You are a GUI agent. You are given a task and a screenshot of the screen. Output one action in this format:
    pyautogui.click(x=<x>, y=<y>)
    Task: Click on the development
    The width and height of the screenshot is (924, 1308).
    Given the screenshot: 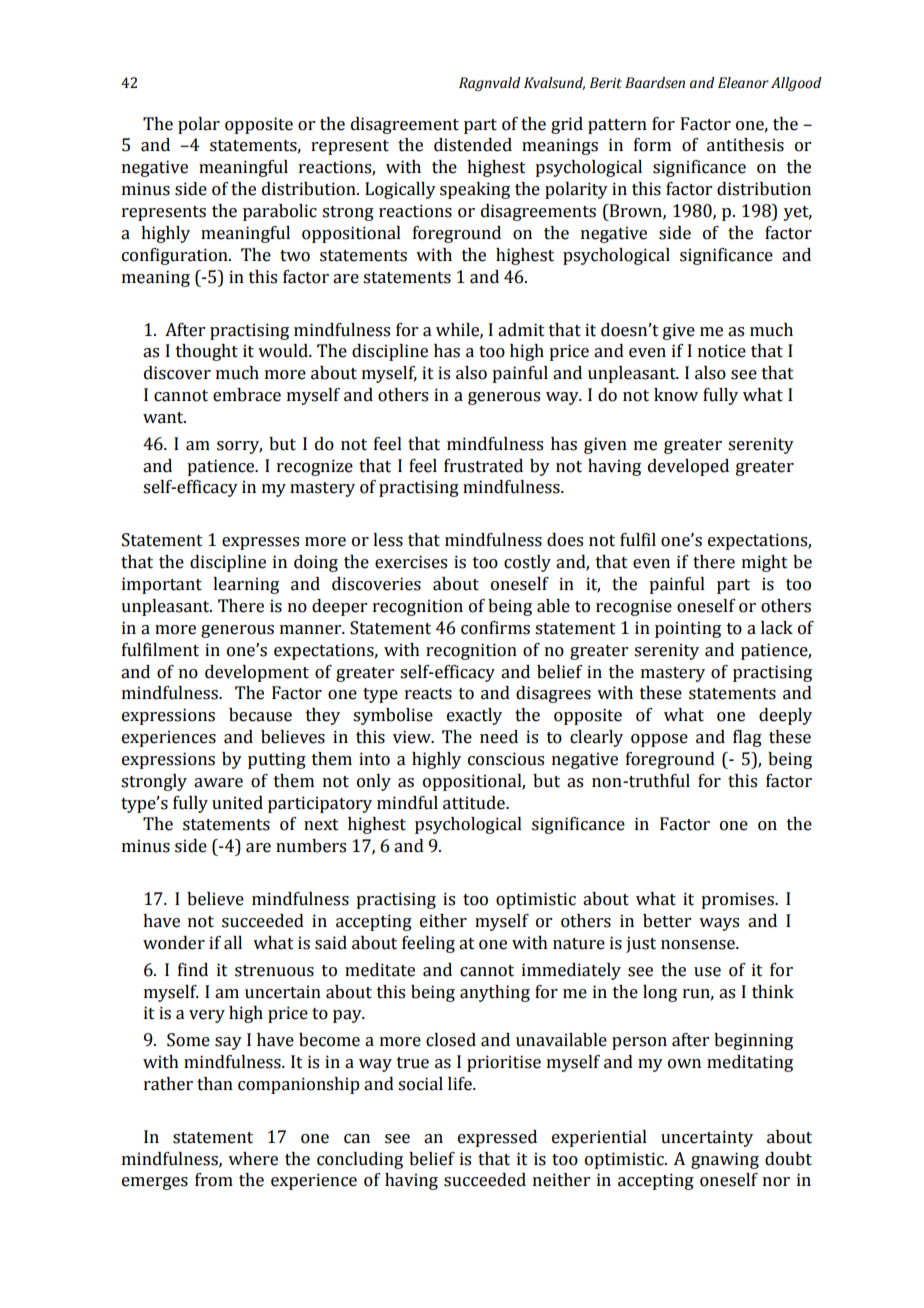 What is the action you would take?
    pyautogui.click(x=257, y=673)
